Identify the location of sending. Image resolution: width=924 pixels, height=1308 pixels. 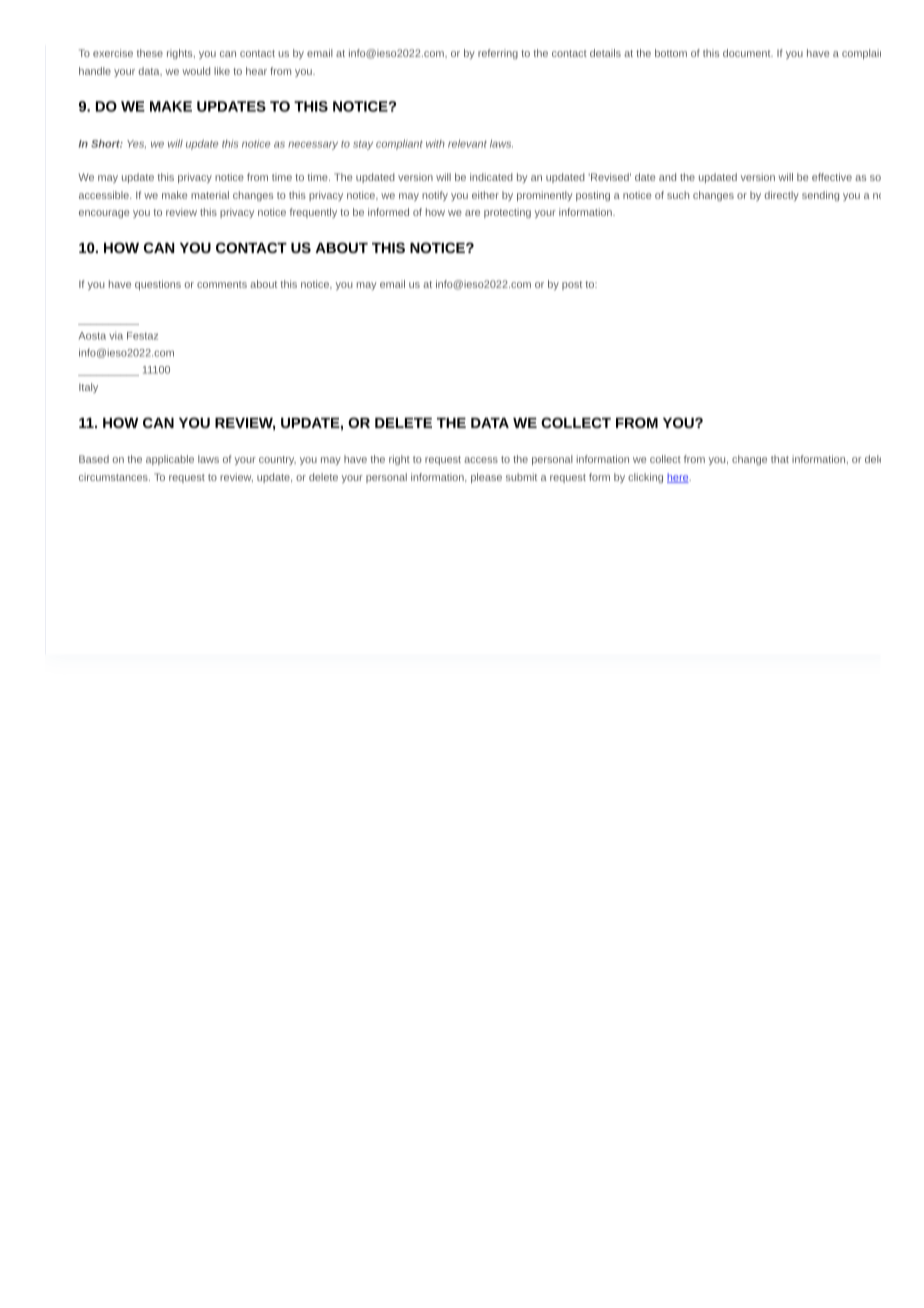
(820, 196).
